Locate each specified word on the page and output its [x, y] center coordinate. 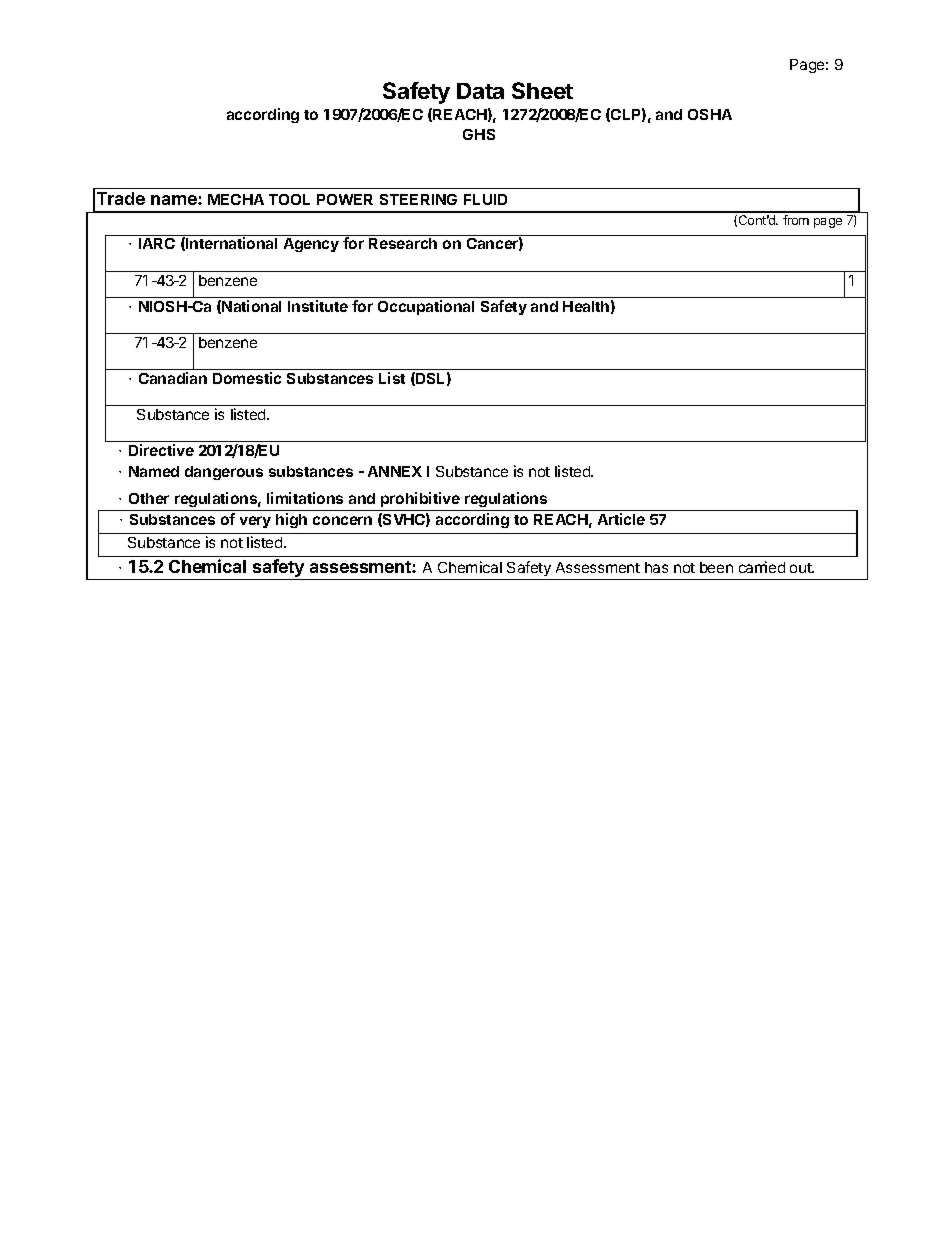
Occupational [426, 307]
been [716, 567]
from [796, 220]
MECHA [236, 199]
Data [480, 91]
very [255, 522]
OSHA [710, 114]
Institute [318, 306]
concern [342, 520]
